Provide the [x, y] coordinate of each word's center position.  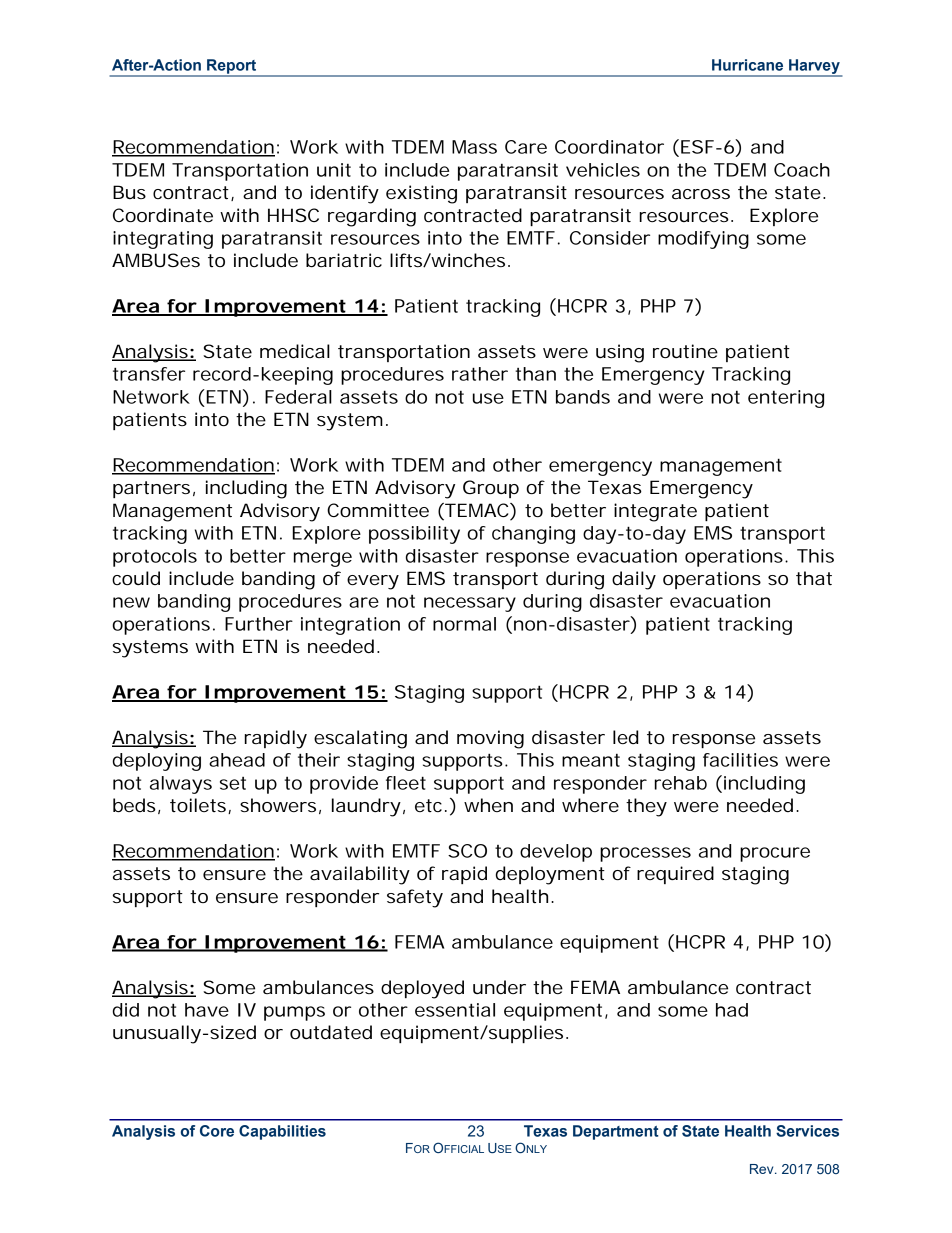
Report [232, 67]
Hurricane [747, 65]
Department [616, 1132]
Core [217, 1131]
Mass [474, 147]
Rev [763, 1169]
